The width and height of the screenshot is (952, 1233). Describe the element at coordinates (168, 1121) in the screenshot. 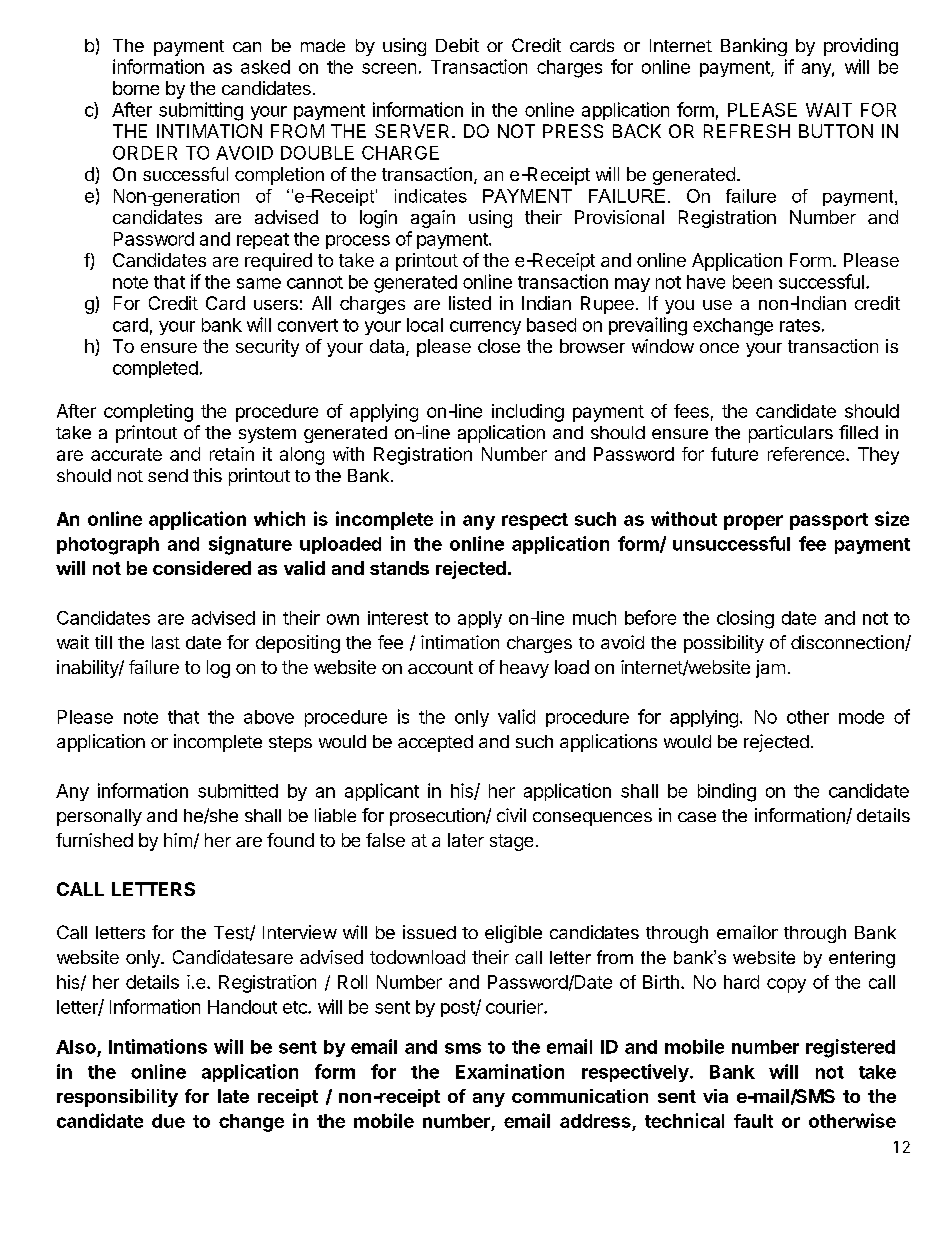

I see `due` at that location.
